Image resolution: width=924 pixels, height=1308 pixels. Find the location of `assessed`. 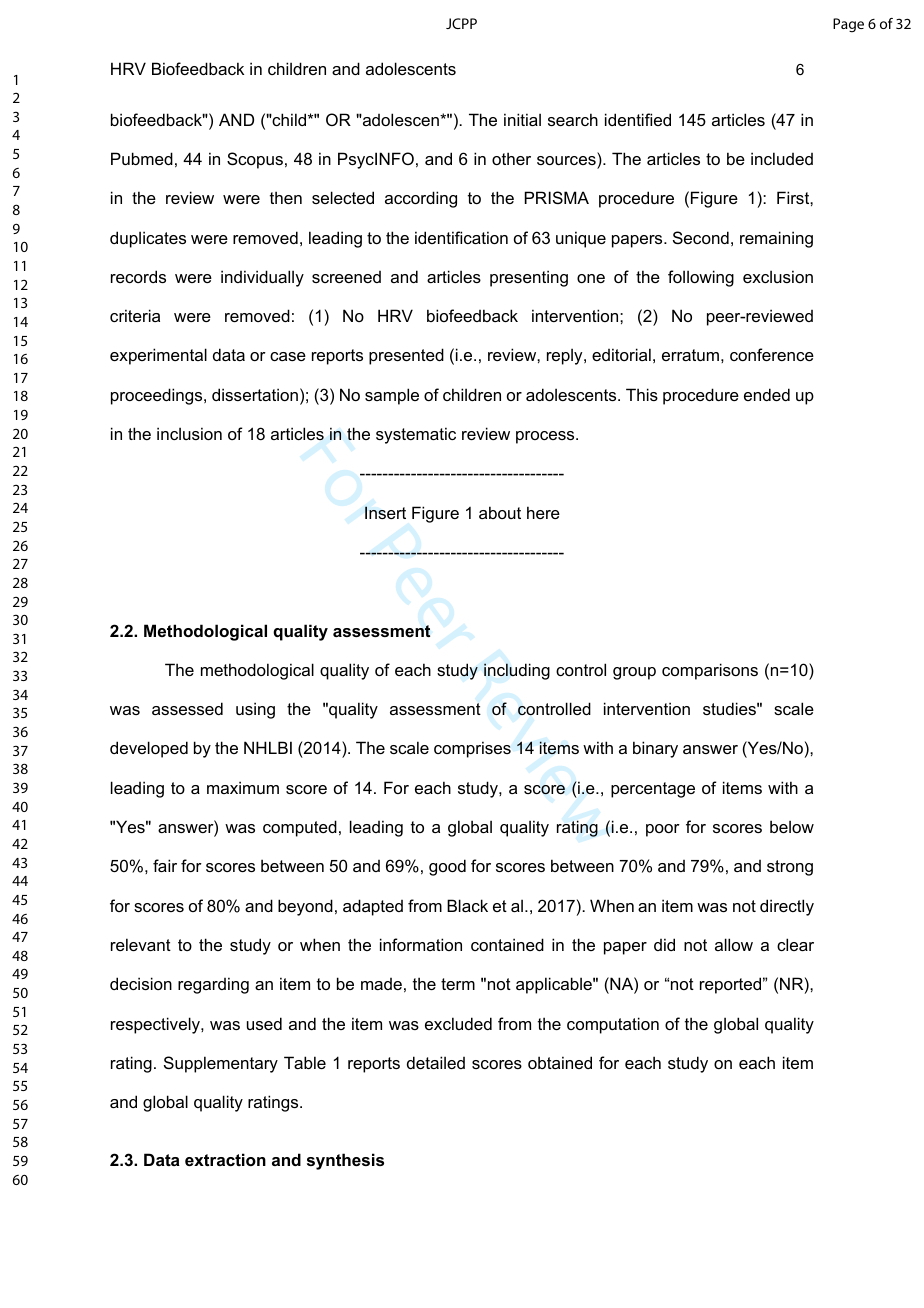

assessed is located at coordinates (187, 708).
